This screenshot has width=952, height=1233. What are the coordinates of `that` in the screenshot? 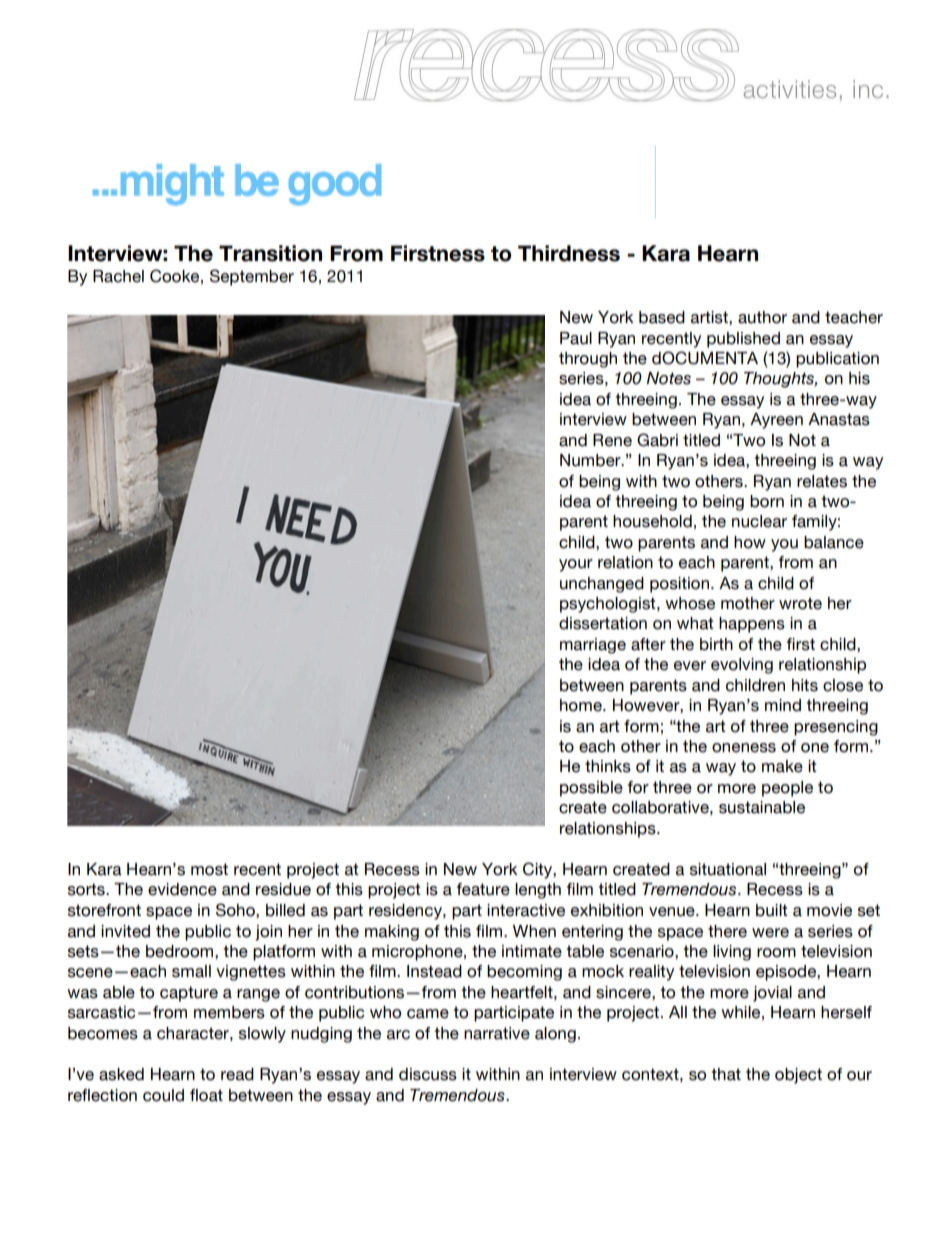 It's located at (726, 1074).
